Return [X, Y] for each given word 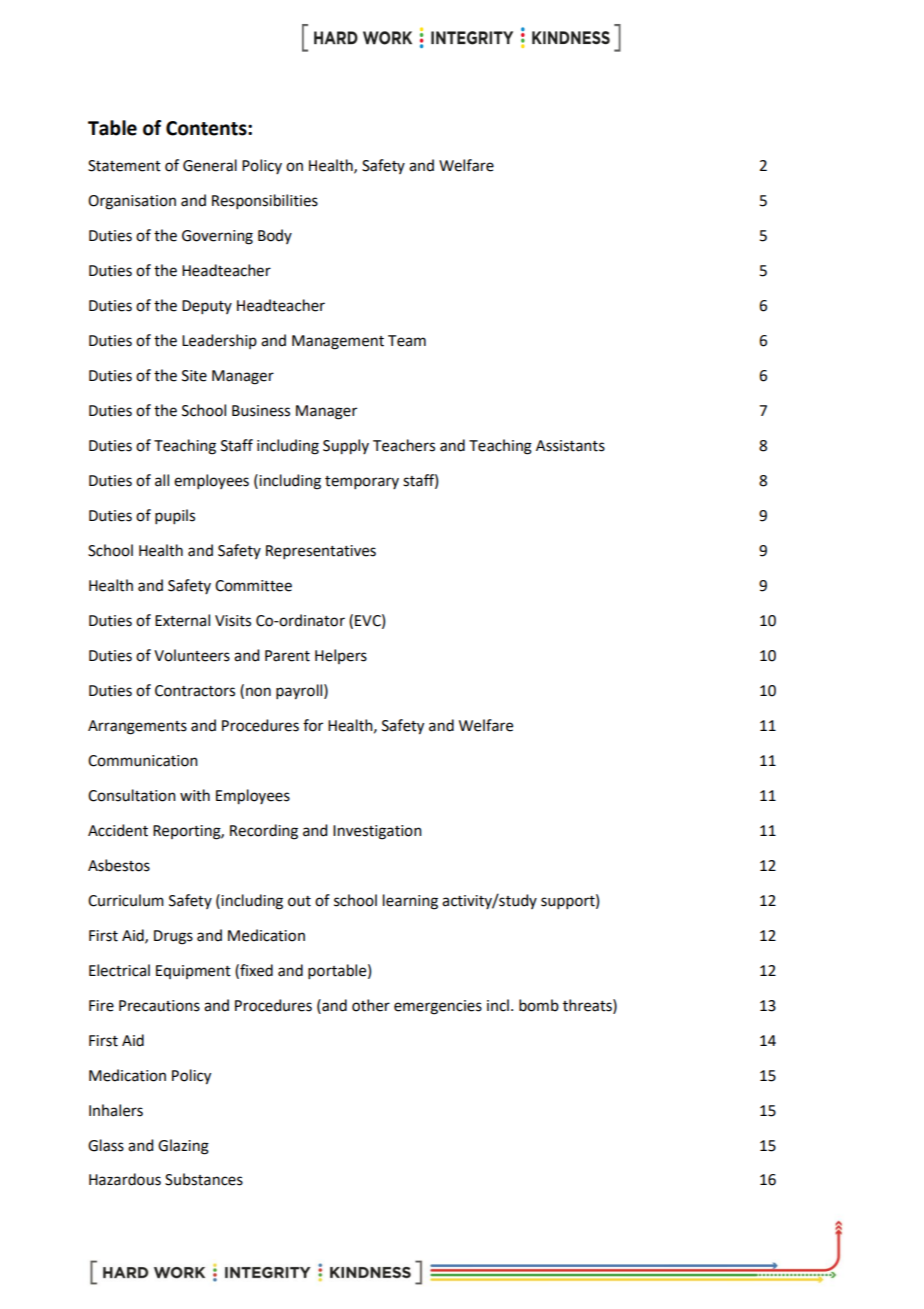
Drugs [173, 937]
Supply [346, 447]
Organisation [132, 202]
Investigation [377, 832]
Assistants [570, 446]
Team [407, 341]
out [299, 901]
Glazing [183, 1147]
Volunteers [192, 655]
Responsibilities [265, 201]
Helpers [341, 656]
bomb [539, 1005]
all [162, 480]
